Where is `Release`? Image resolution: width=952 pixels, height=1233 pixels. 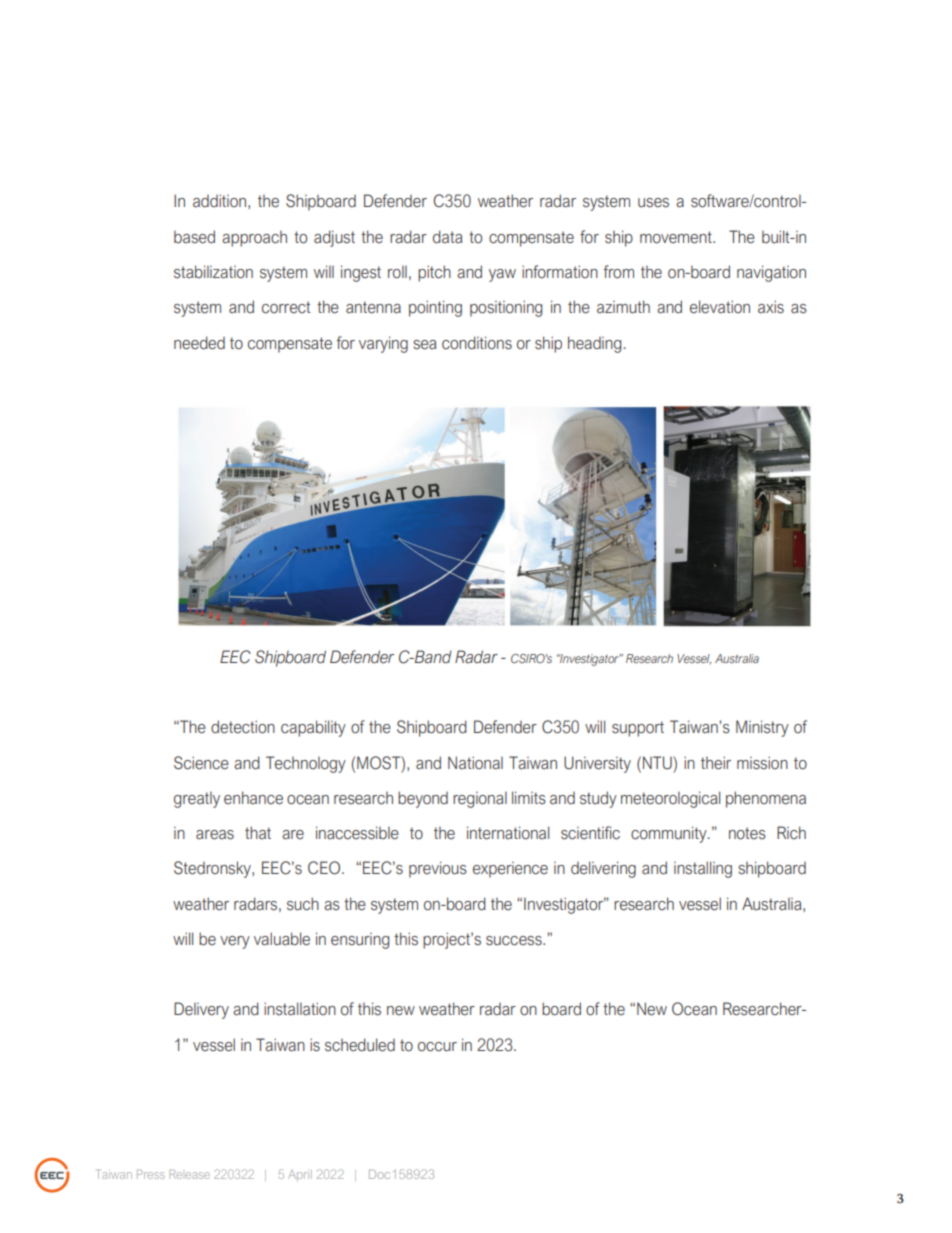 Release is located at coordinates (189, 1174).
